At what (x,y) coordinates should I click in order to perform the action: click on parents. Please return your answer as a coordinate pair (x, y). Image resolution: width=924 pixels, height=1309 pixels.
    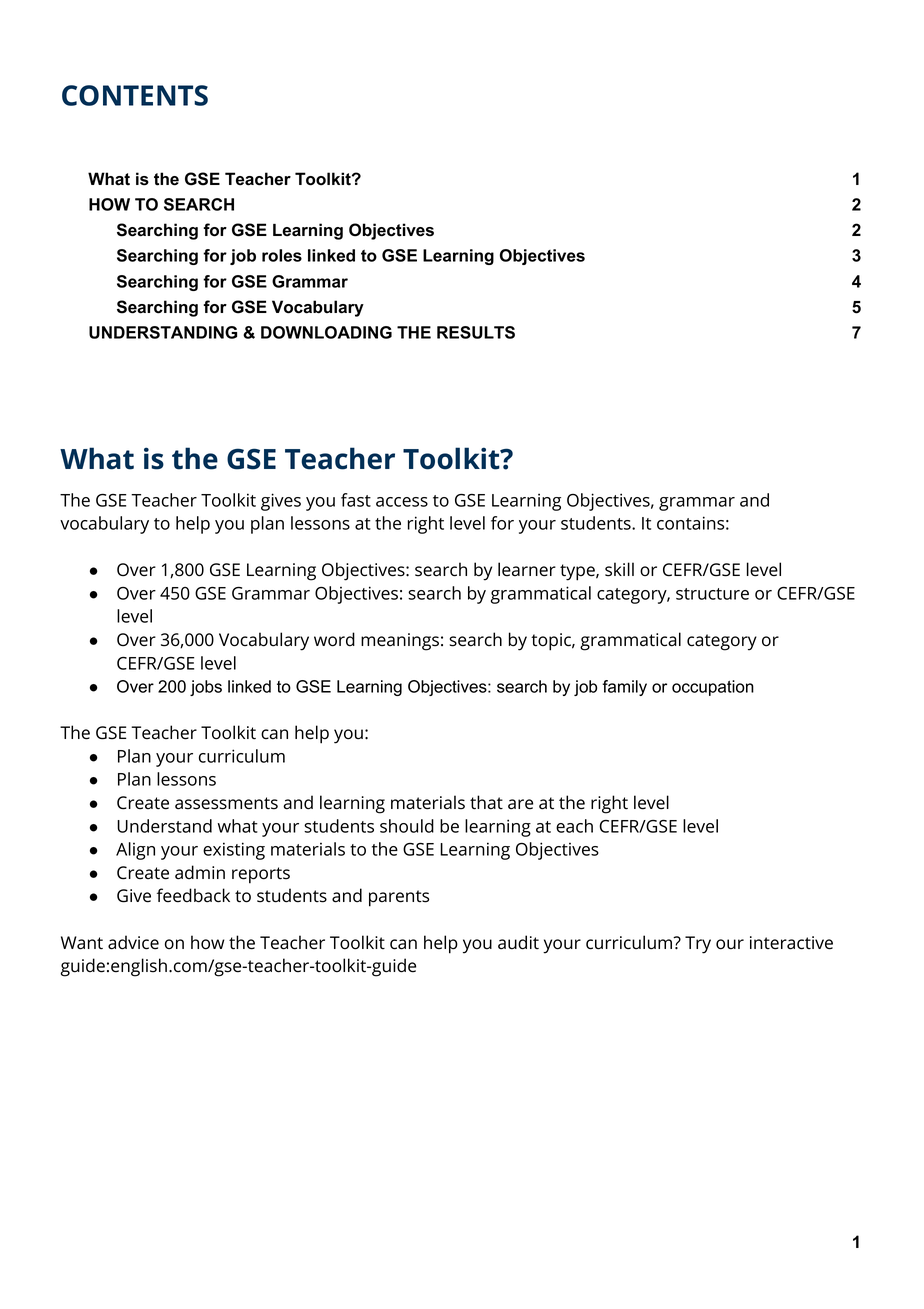
    Looking at the image, I should click on (399, 898).
